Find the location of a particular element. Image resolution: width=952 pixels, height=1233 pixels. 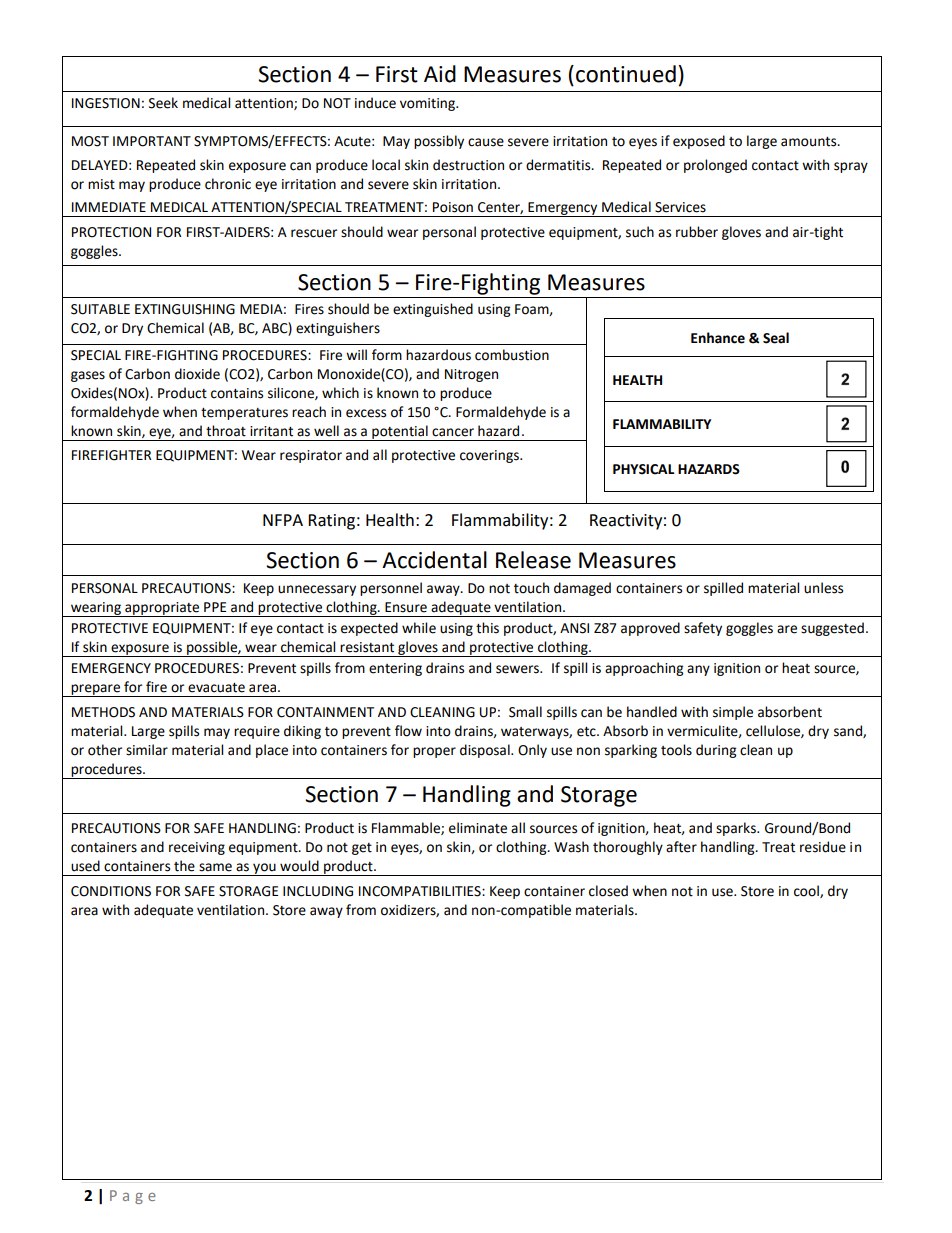

Nitrogen is located at coordinates (471, 375).
